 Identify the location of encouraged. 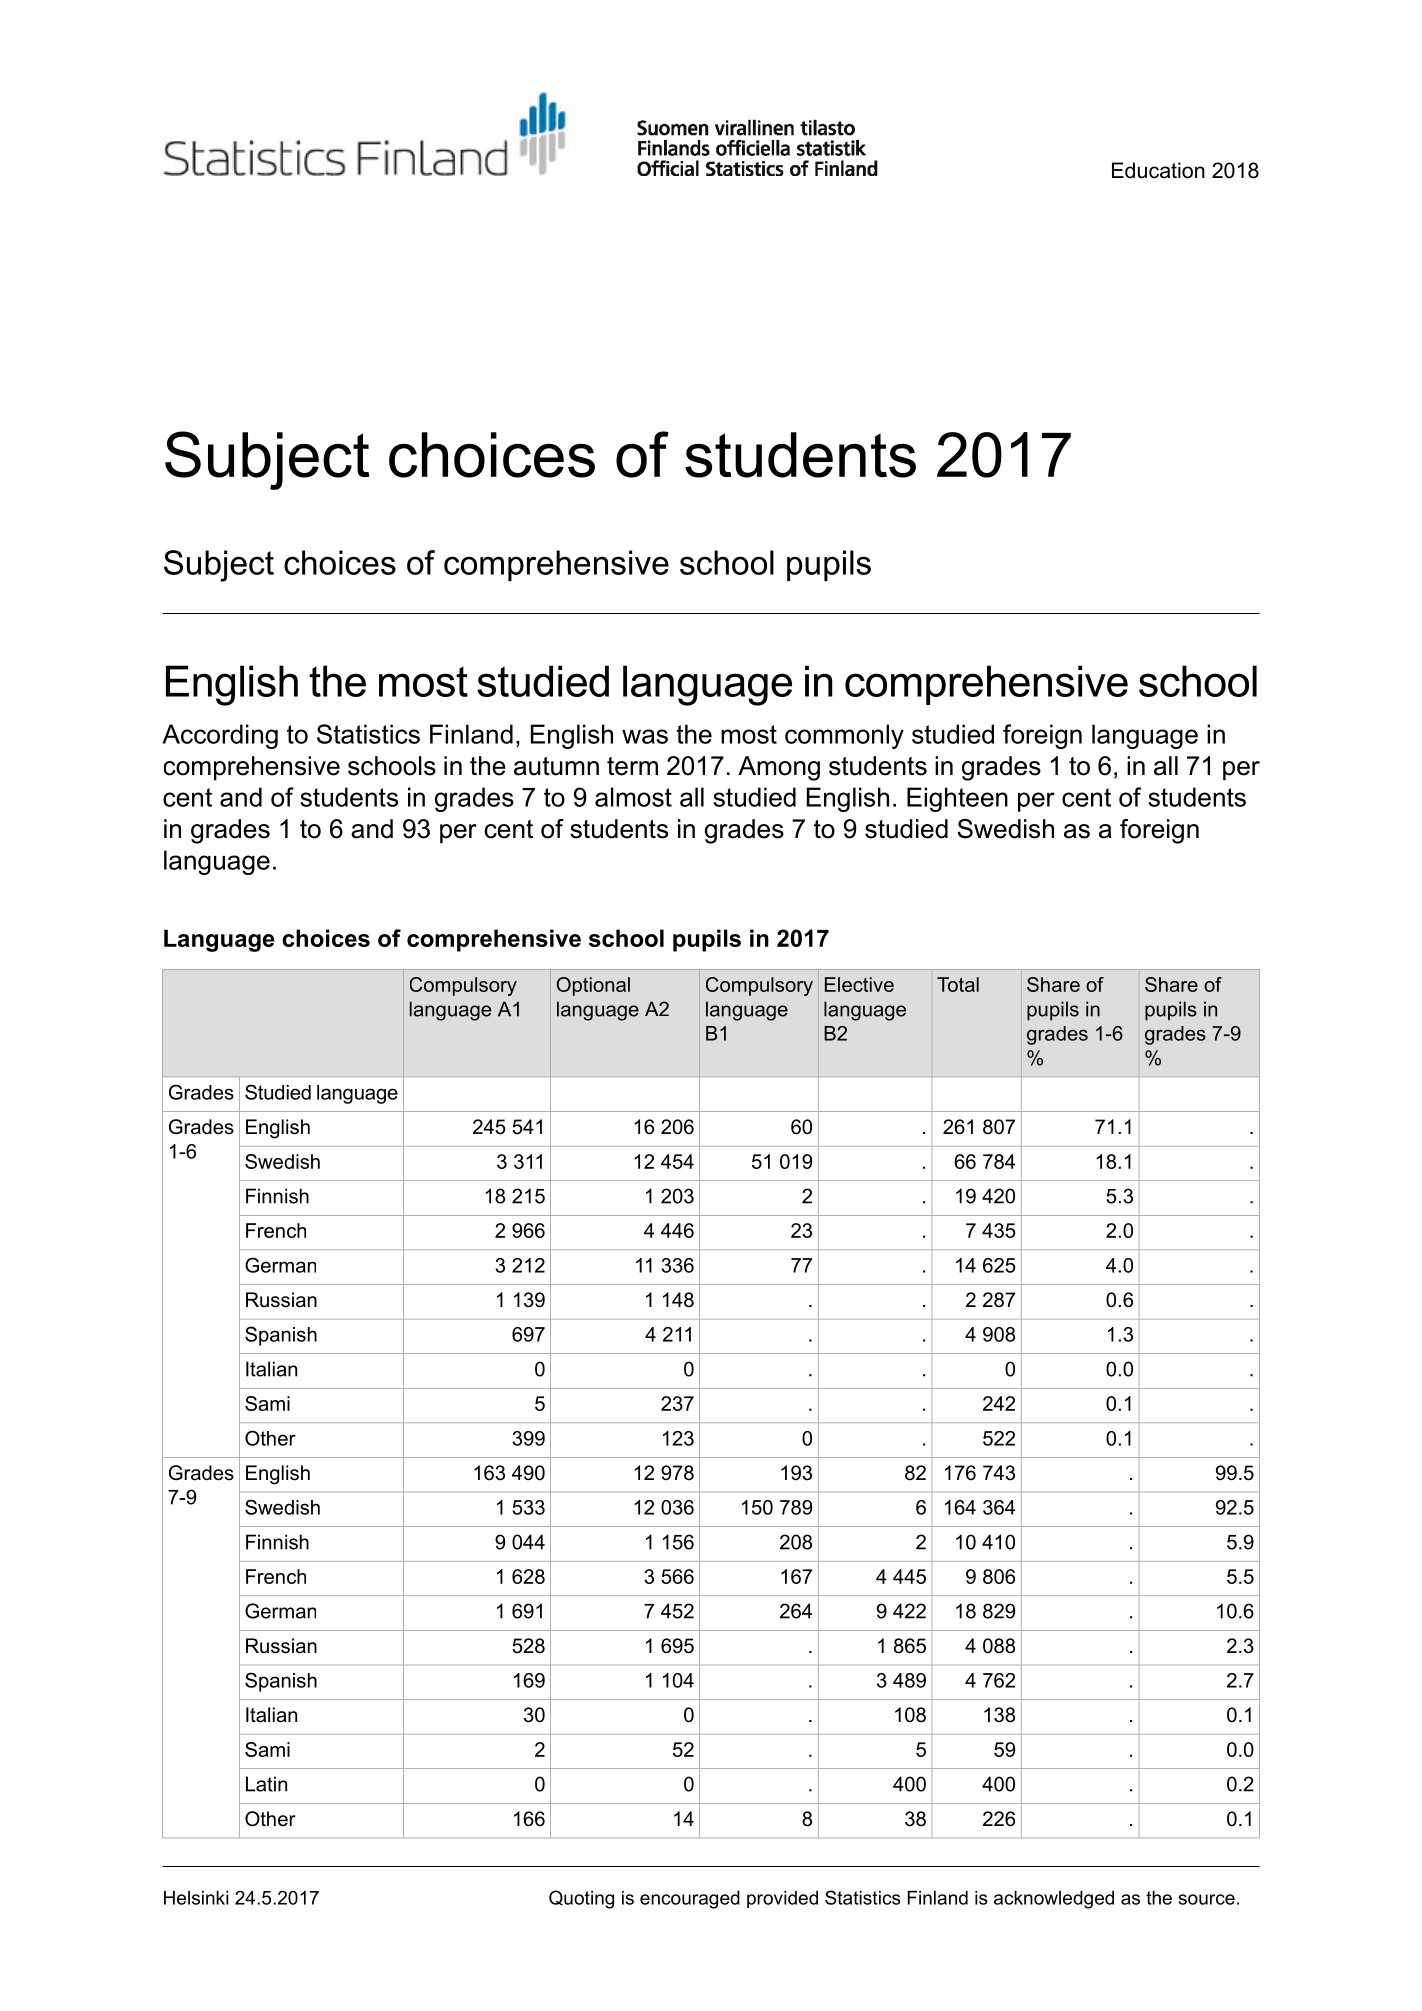
(690, 1900).
